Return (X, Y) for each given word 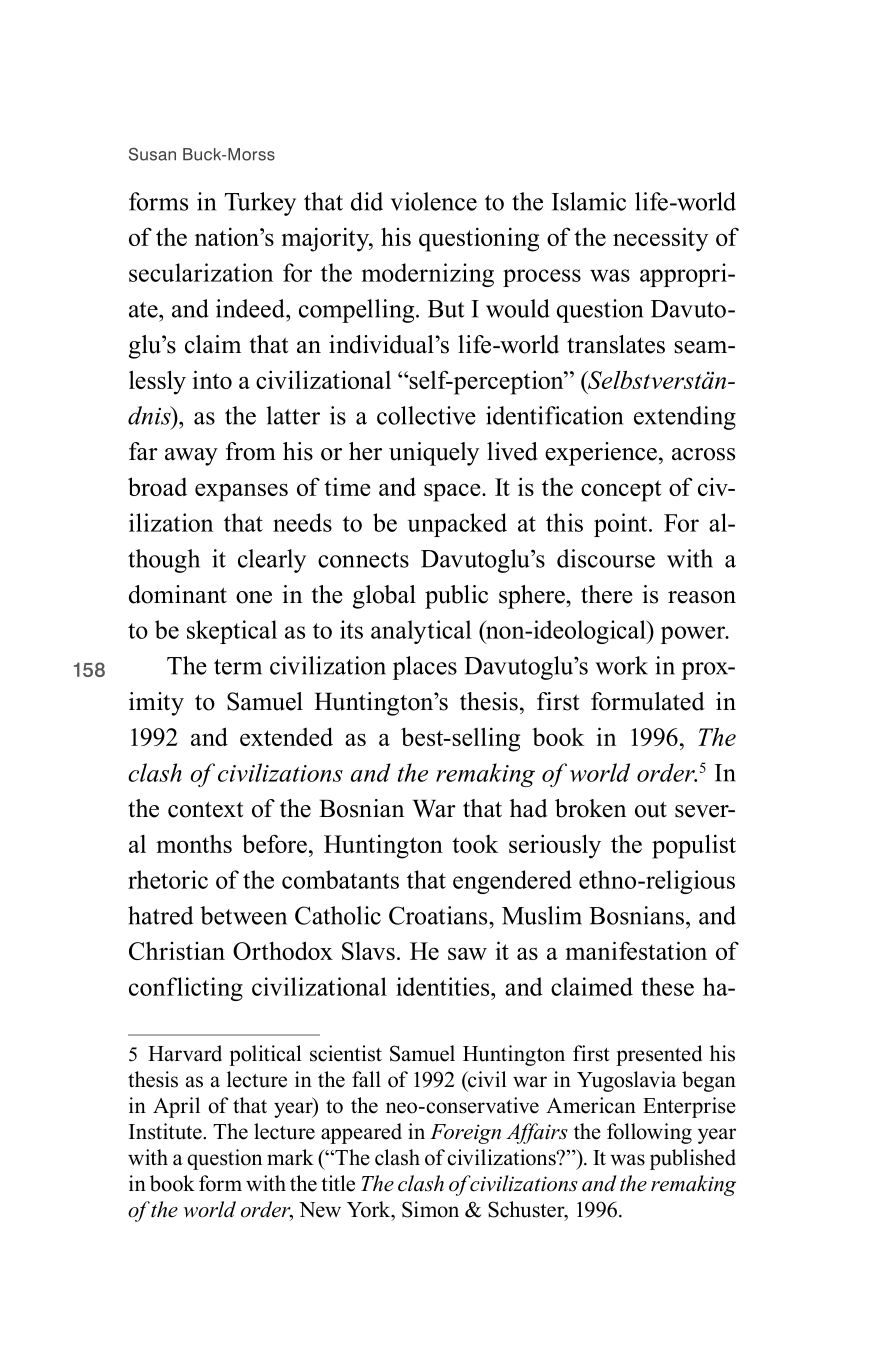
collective (426, 415)
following (649, 1133)
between (243, 915)
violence (433, 201)
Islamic (589, 201)
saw (467, 954)
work (621, 665)
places (425, 668)
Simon (430, 1209)
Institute (166, 1131)
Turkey (260, 204)
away (191, 457)
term (238, 667)
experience (601, 454)
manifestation (636, 950)
